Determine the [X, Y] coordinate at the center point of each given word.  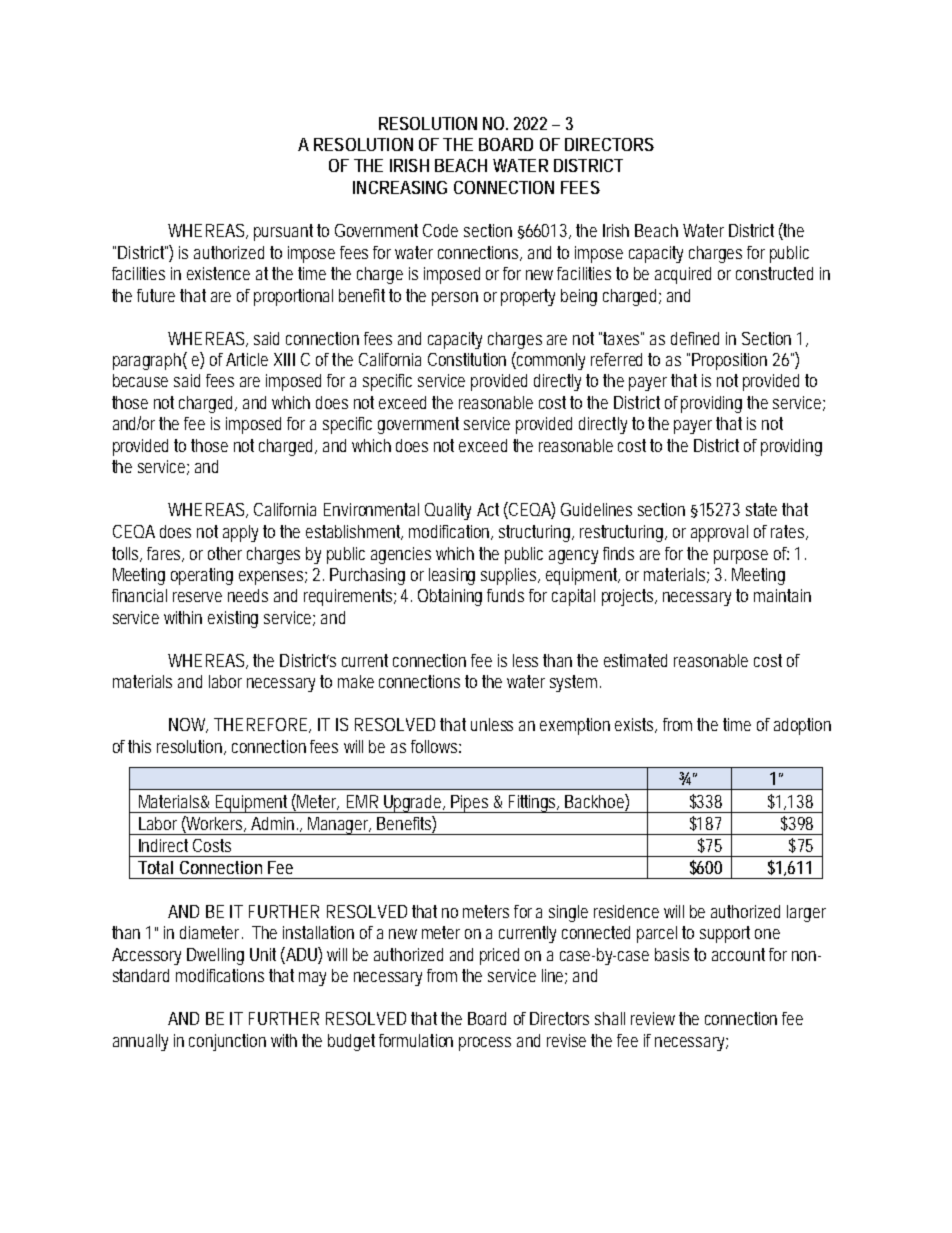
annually [140, 1042]
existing [233, 619]
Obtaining [450, 597]
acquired [683, 275]
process [485, 1044]
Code [440, 230]
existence [218, 273]
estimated [635, 660]
